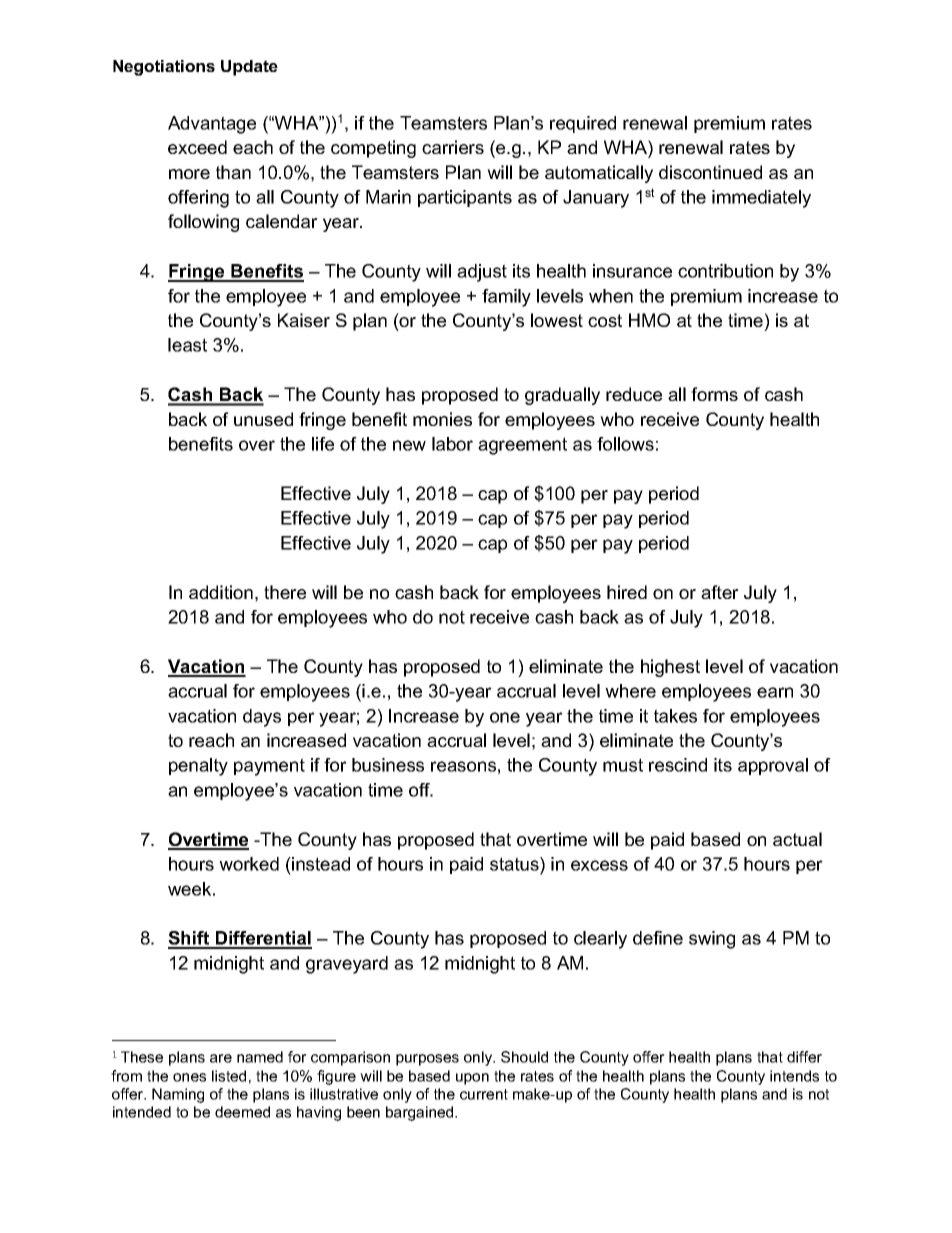 Image resolution: width=952 pixels, height=1233 pixels. Describe the element at coordinates (710, 172) in the screenshot. I see `discontinued` at that location.
